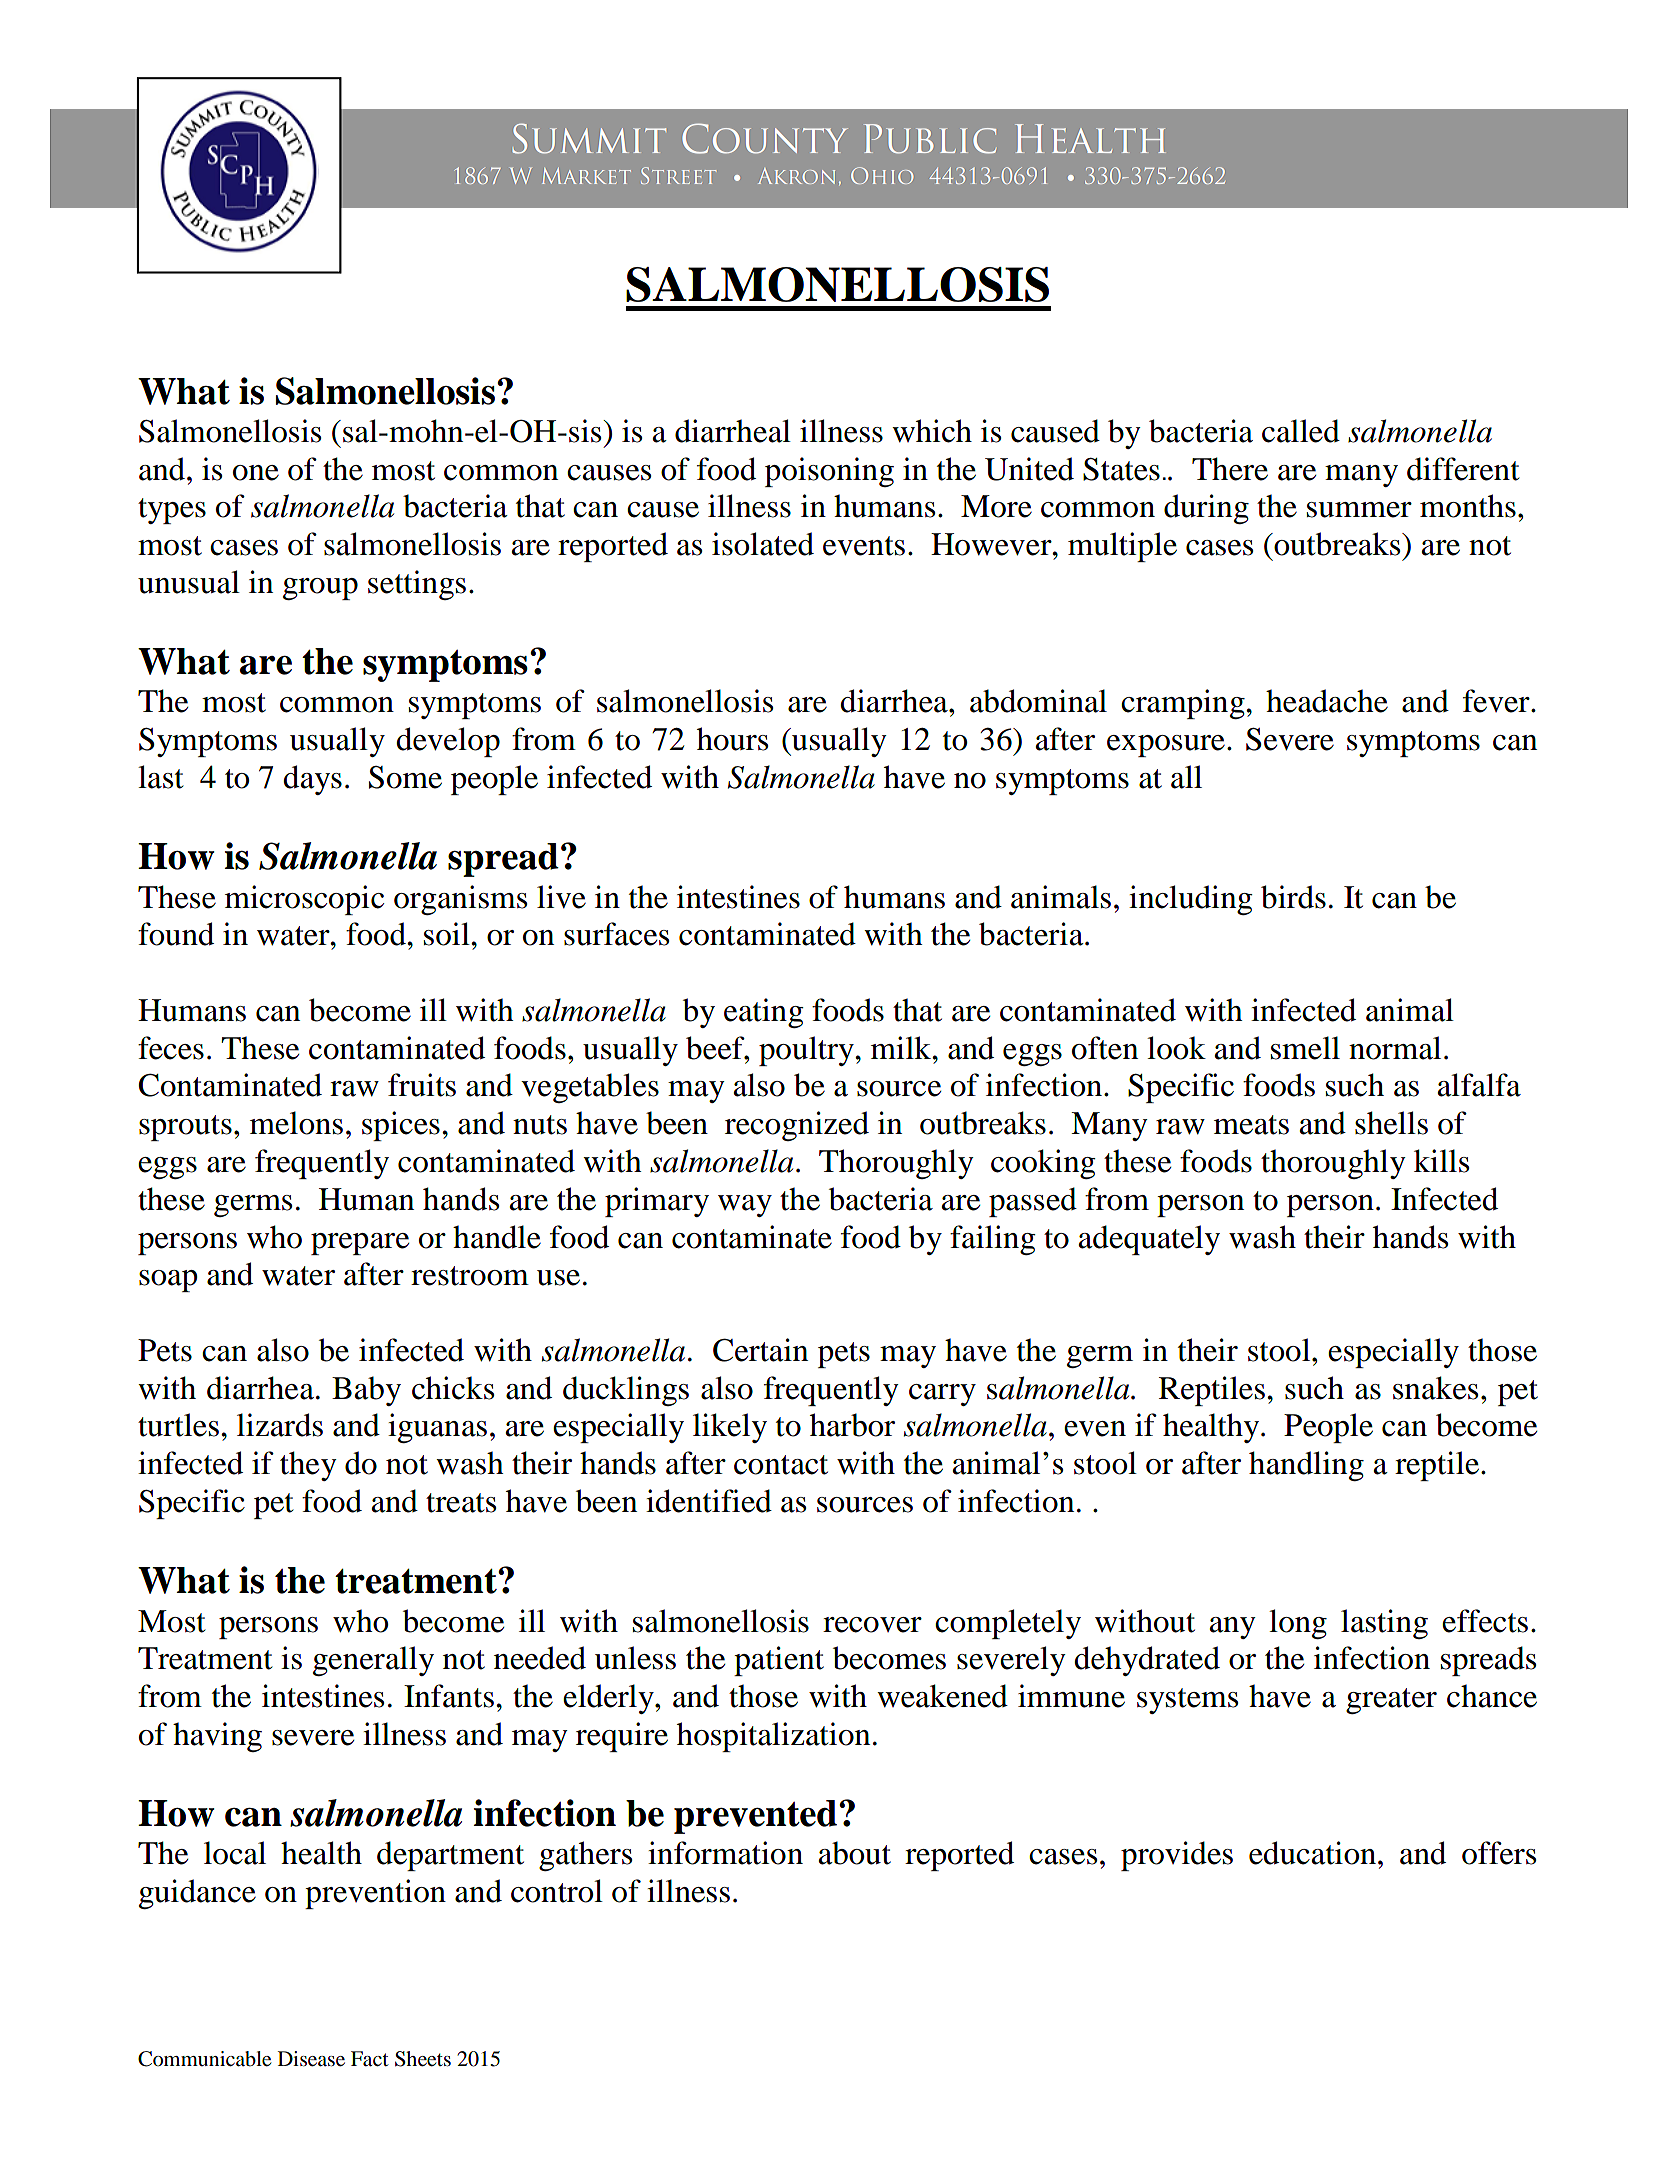  What do you see at coordinates (760, 1350) in the document?
I see `Certain` at bounding box center [760, 1350].
